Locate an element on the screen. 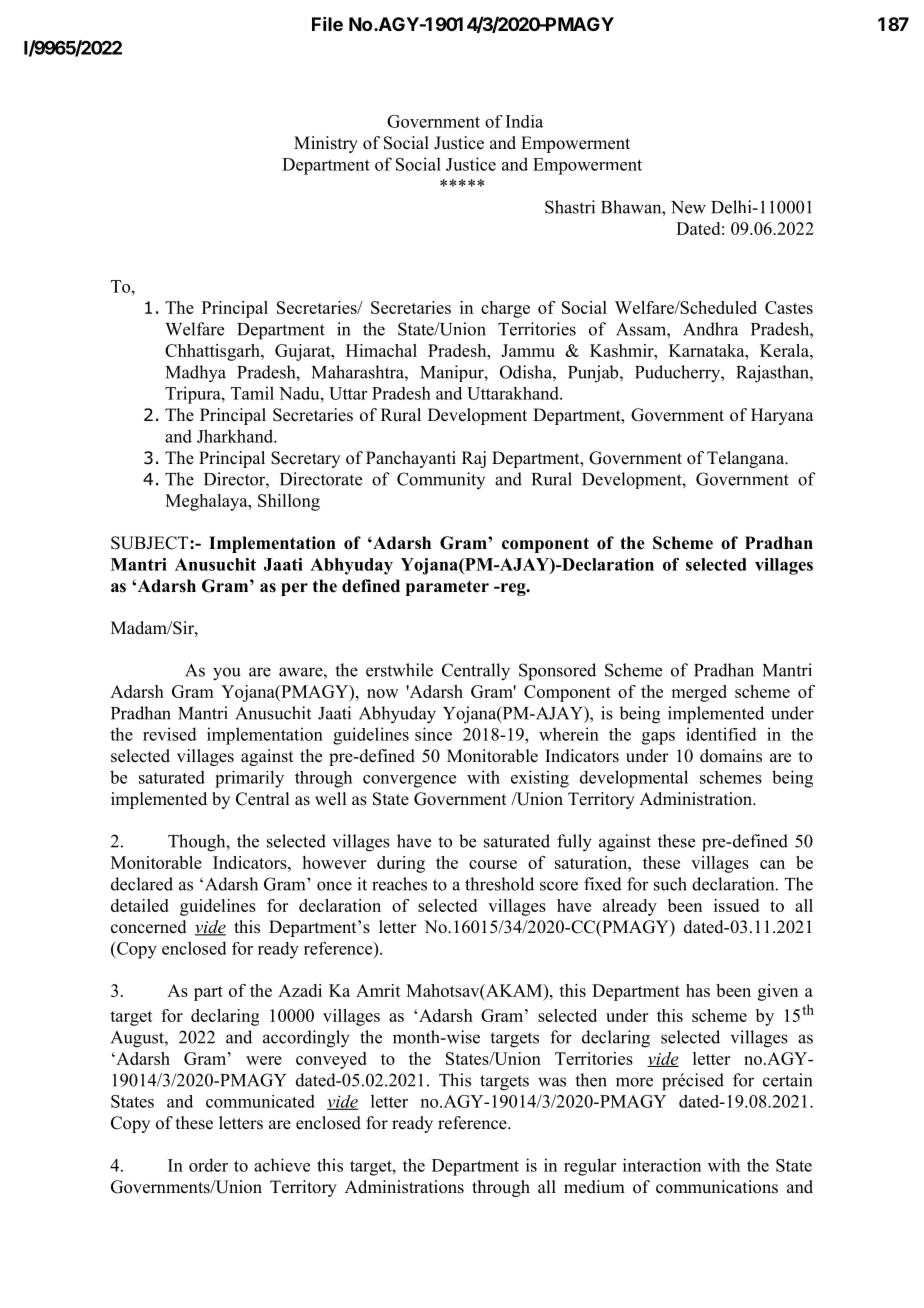 This screenshot has height=1308, width=924. convergence is located at coordinates (409, 781).
